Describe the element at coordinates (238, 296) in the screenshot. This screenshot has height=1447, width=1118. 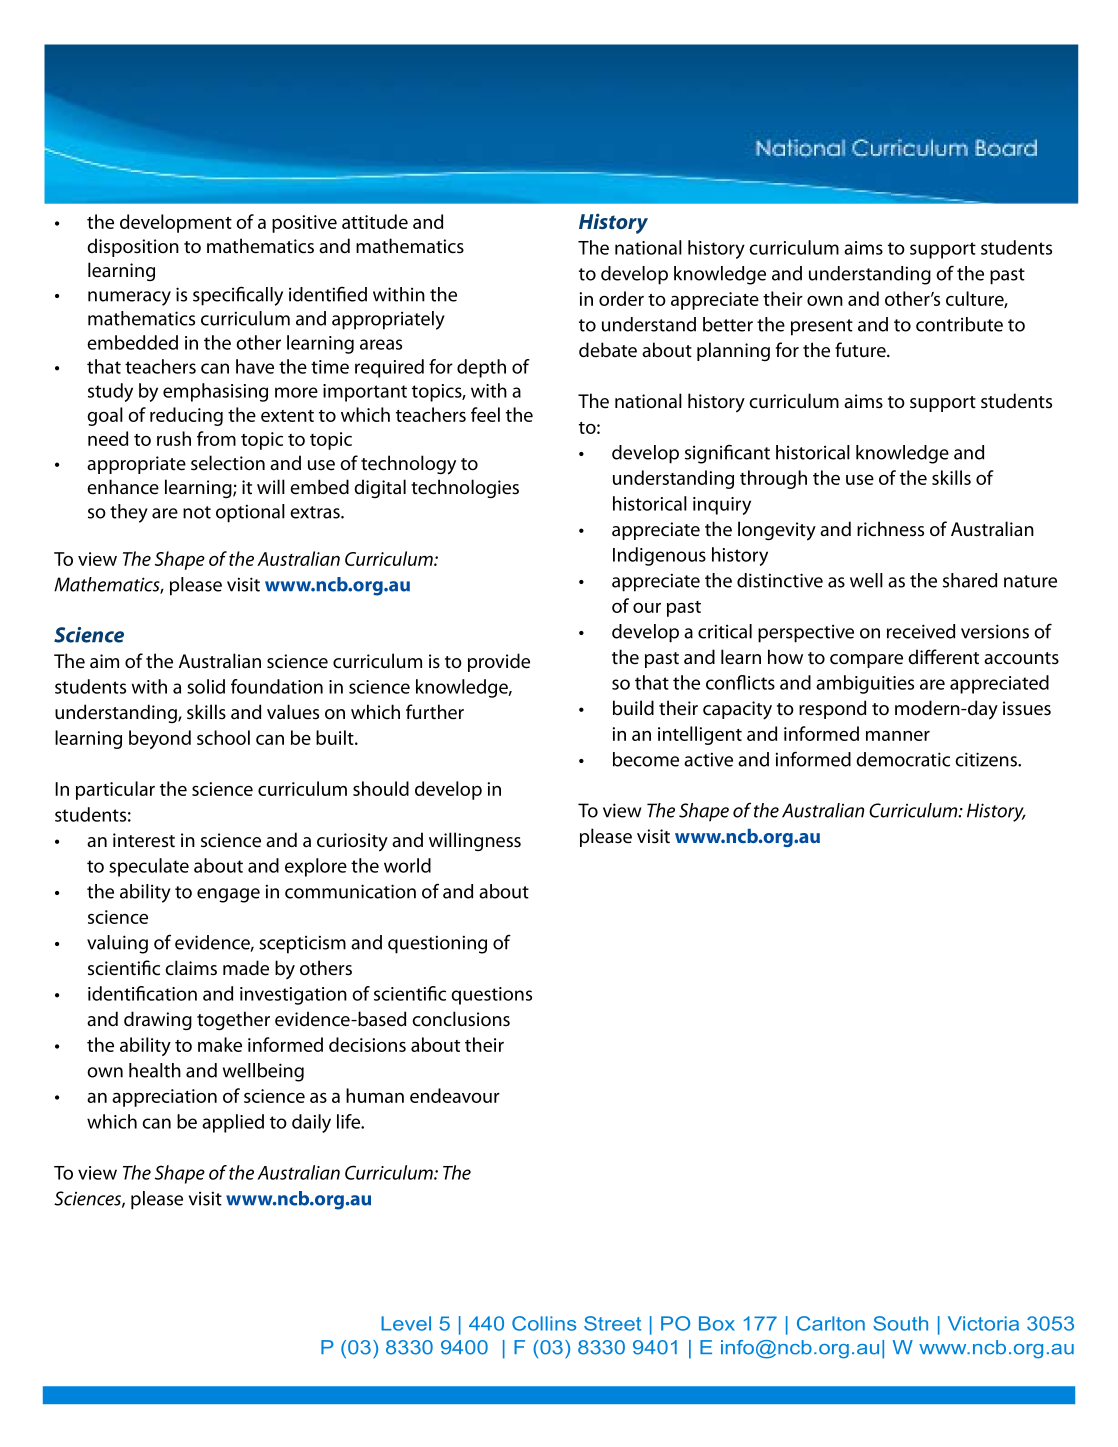
I see `specifically` at that location.
